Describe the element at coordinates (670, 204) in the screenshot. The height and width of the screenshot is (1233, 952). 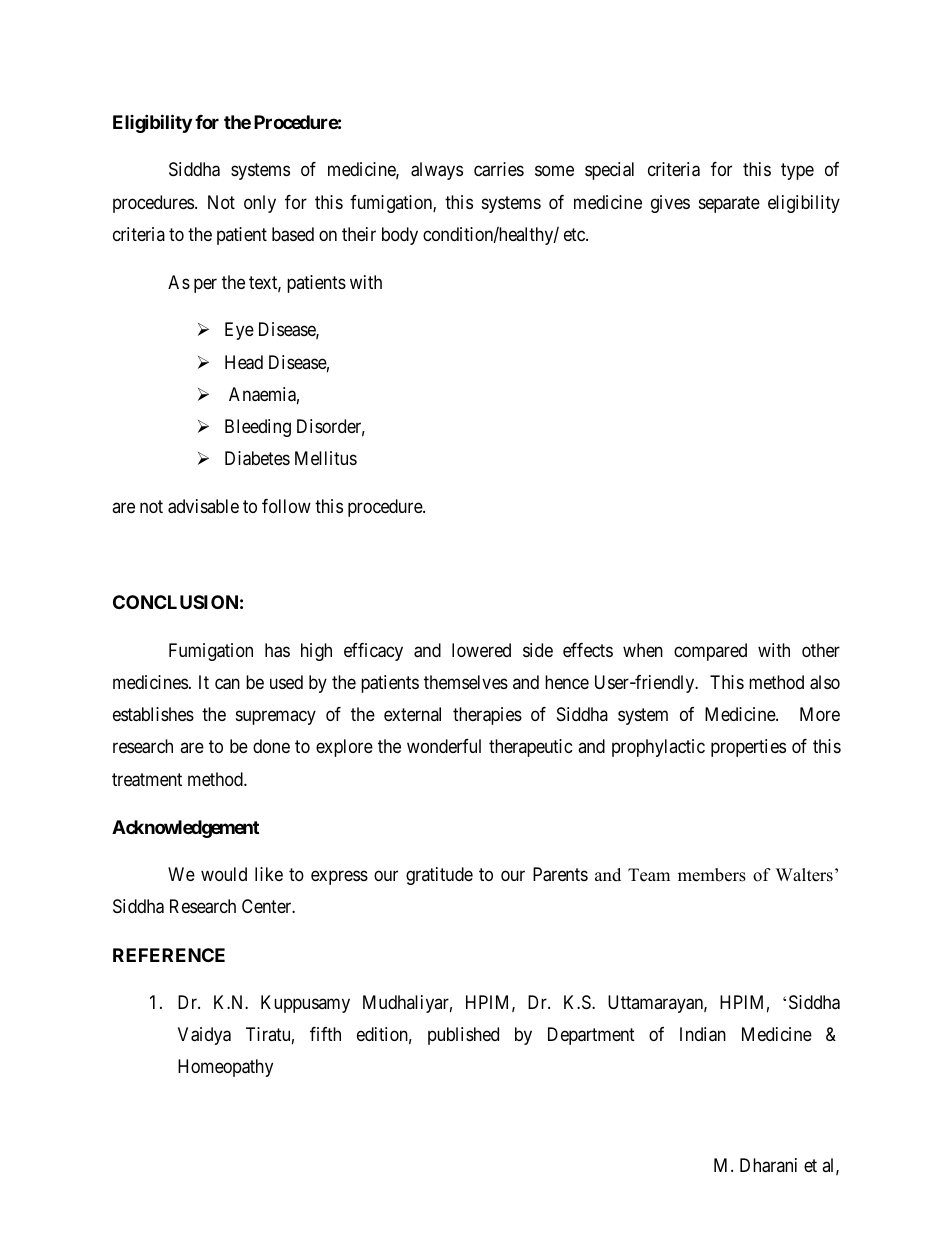
I see `gives` at that location.
